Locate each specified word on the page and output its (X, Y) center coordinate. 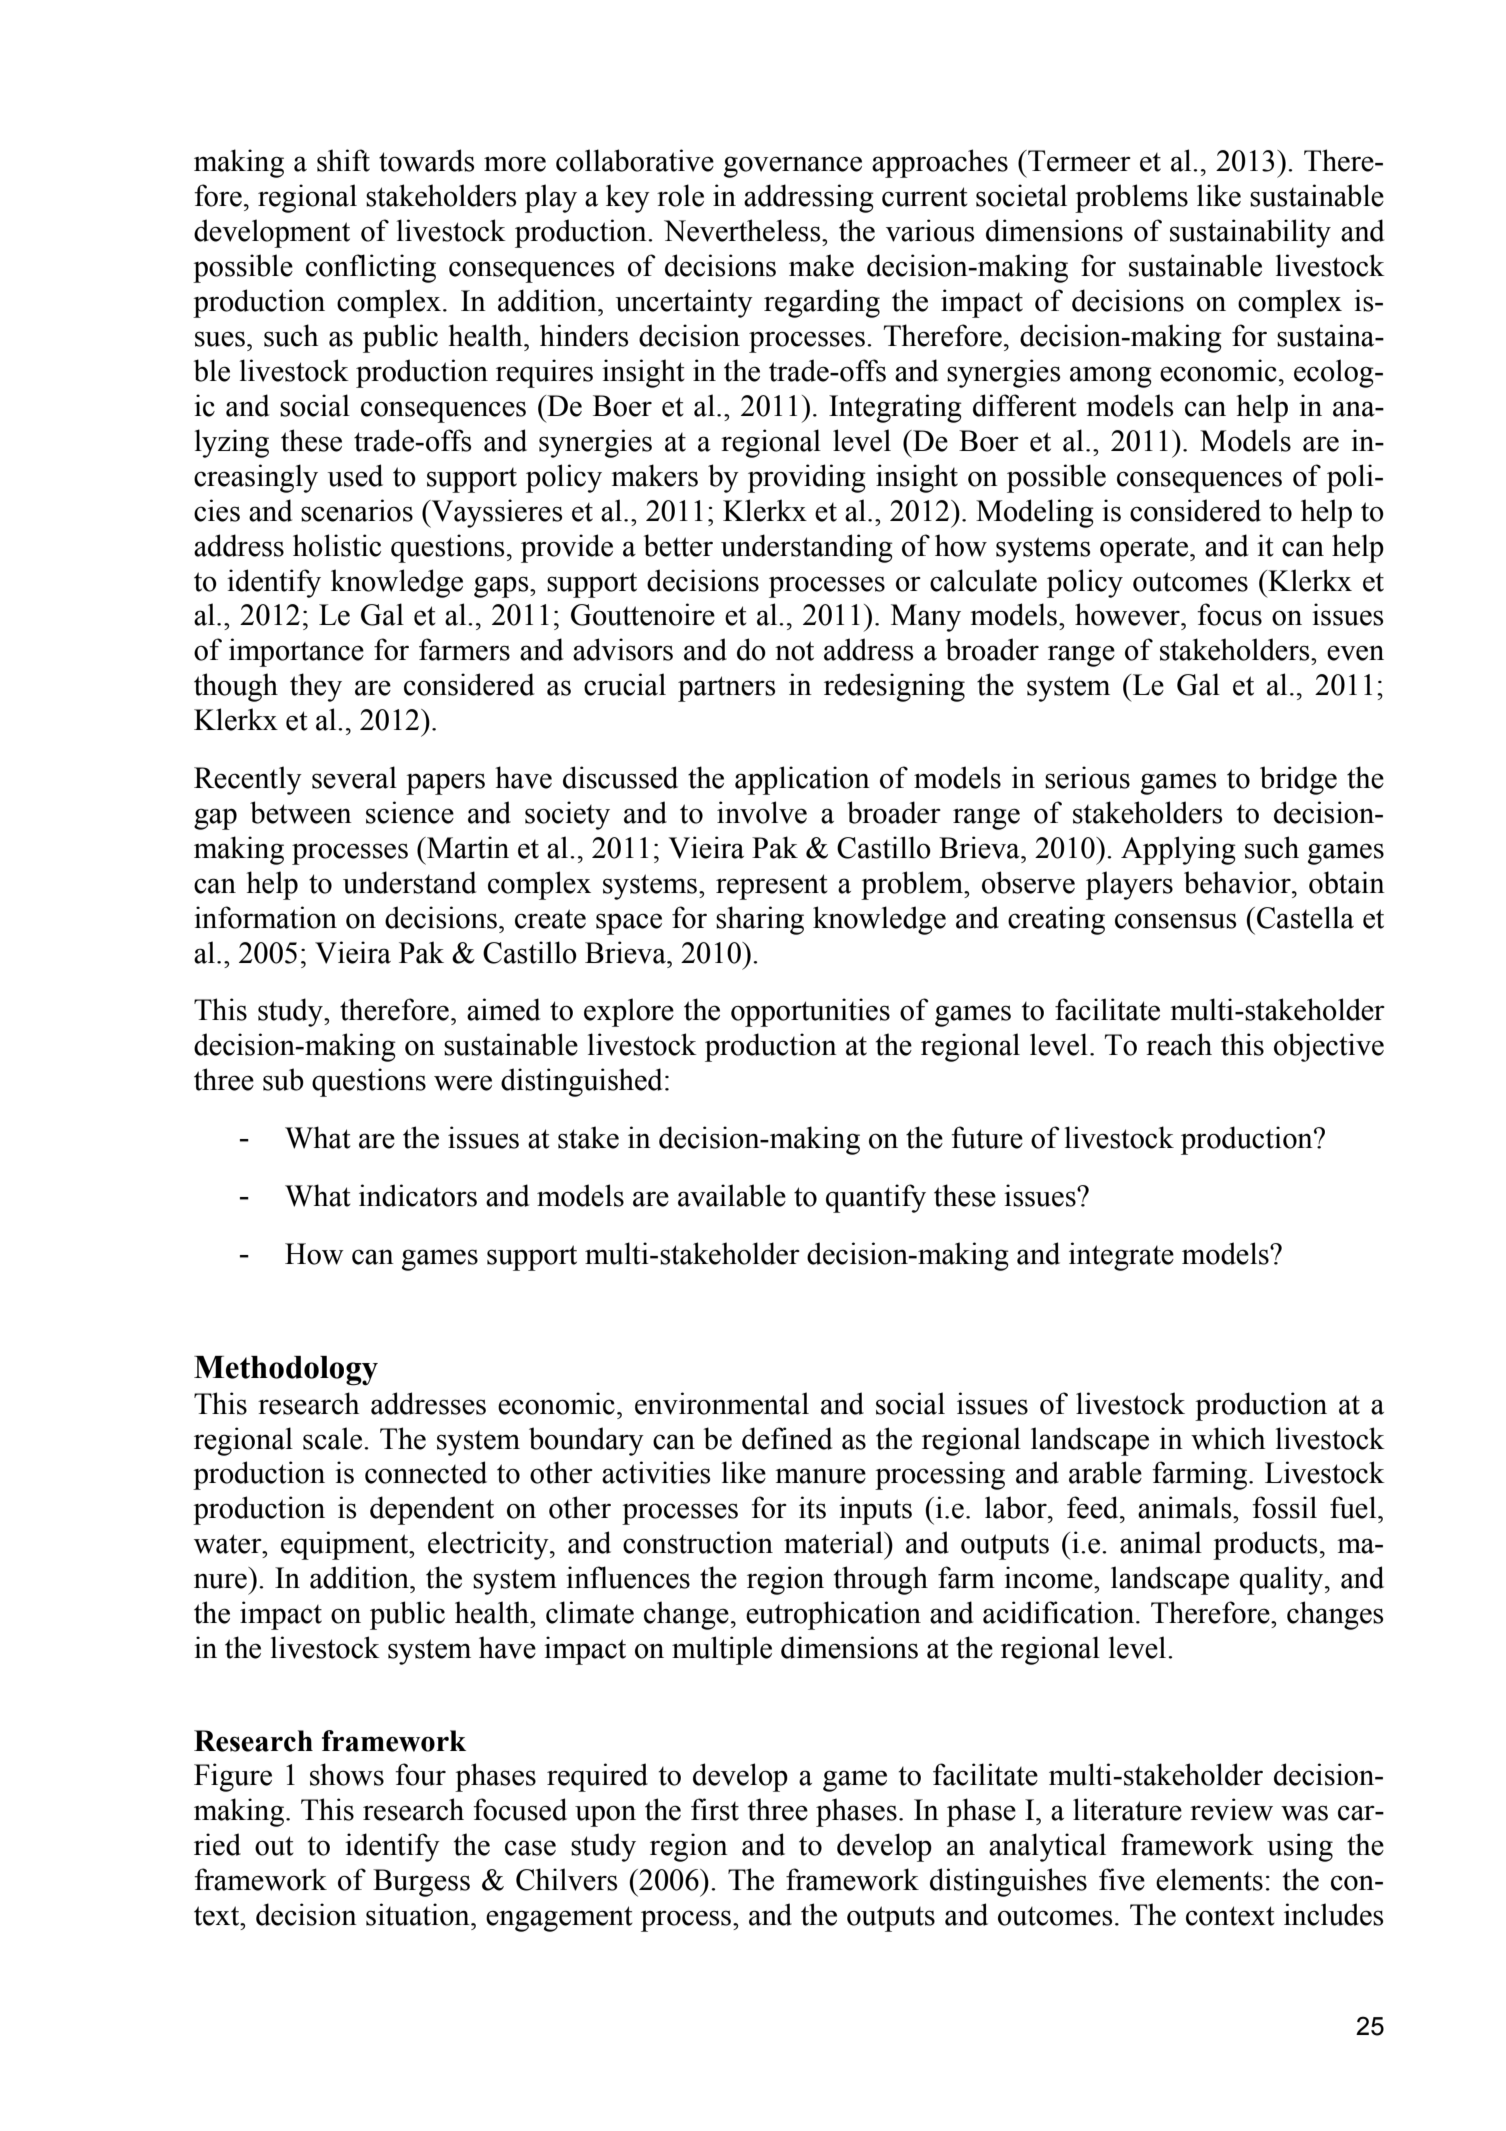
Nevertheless (743, 230)
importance (296, 652)
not (794, 651)
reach (1179, 1044)
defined (787, 1438)
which (1228, 1438)
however (1128, 614)
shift (343, 160)
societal (1021, 195)
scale (334, 1438)
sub (283, 1079)
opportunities (810, 1012)
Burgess (421, 1883)
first (715, 1809)
